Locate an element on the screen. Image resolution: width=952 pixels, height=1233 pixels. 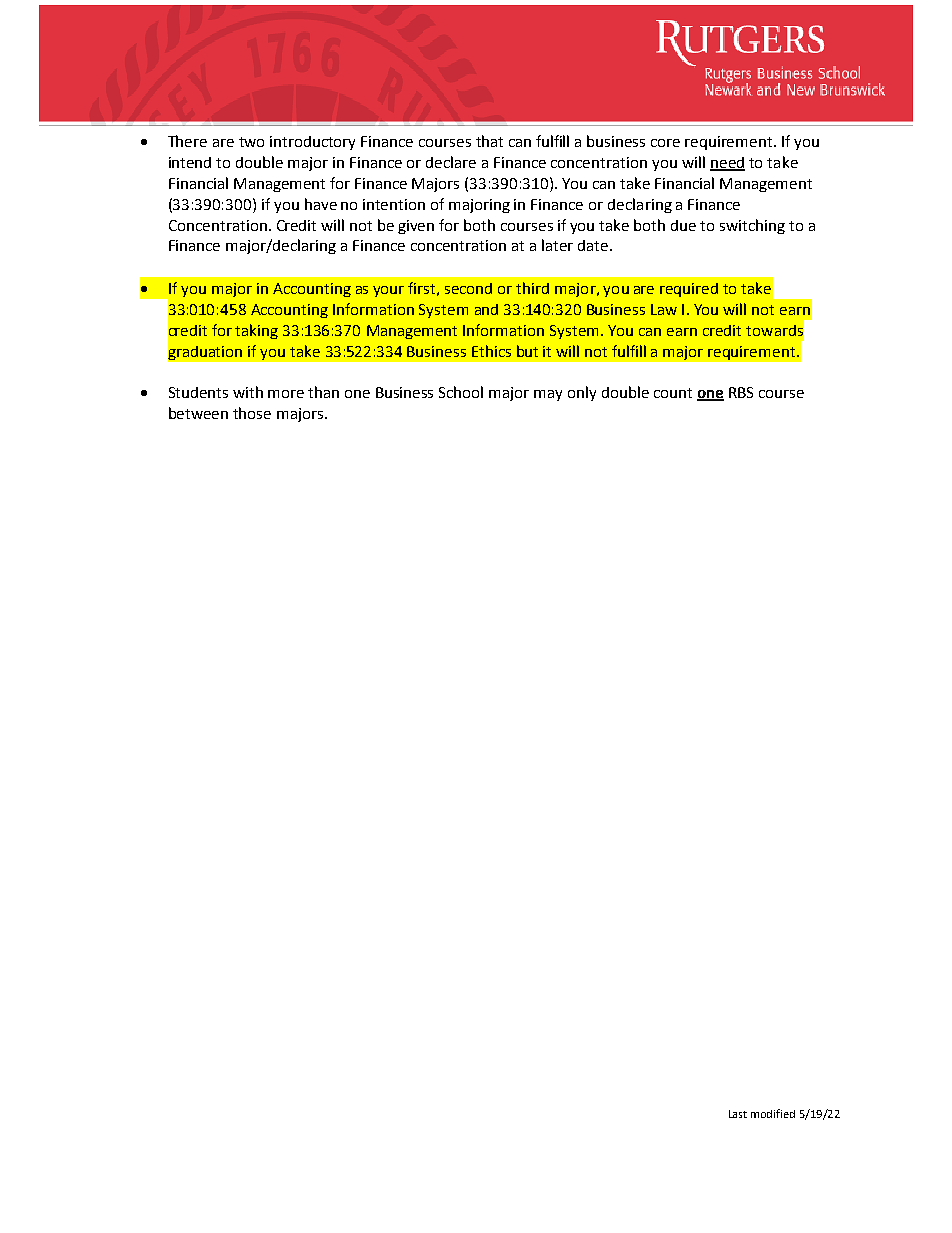
Ethics is located at coordinates (491, 351).
